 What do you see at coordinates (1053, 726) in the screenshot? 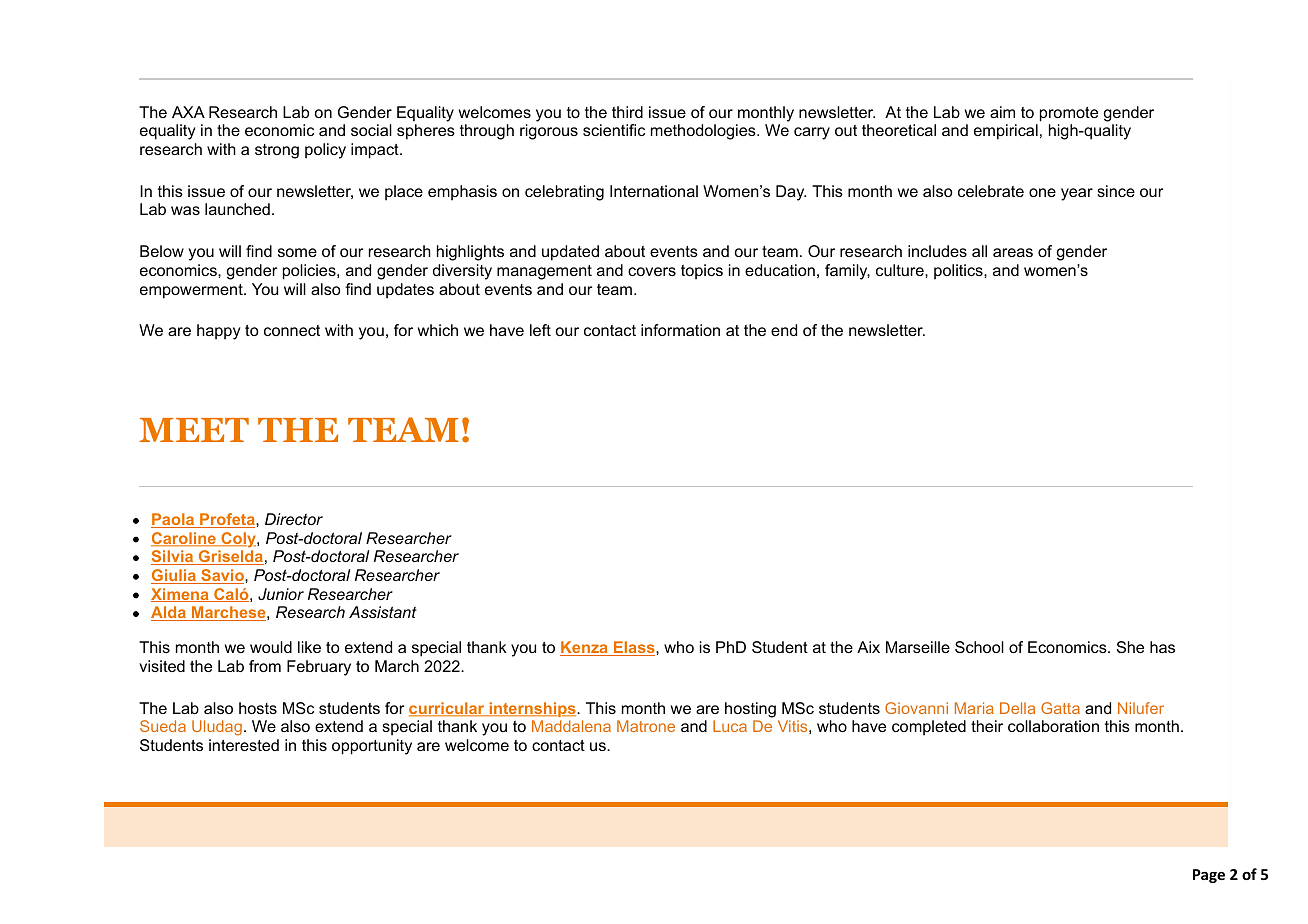
I see `collaboration` at bounding box center [1053, 726].
